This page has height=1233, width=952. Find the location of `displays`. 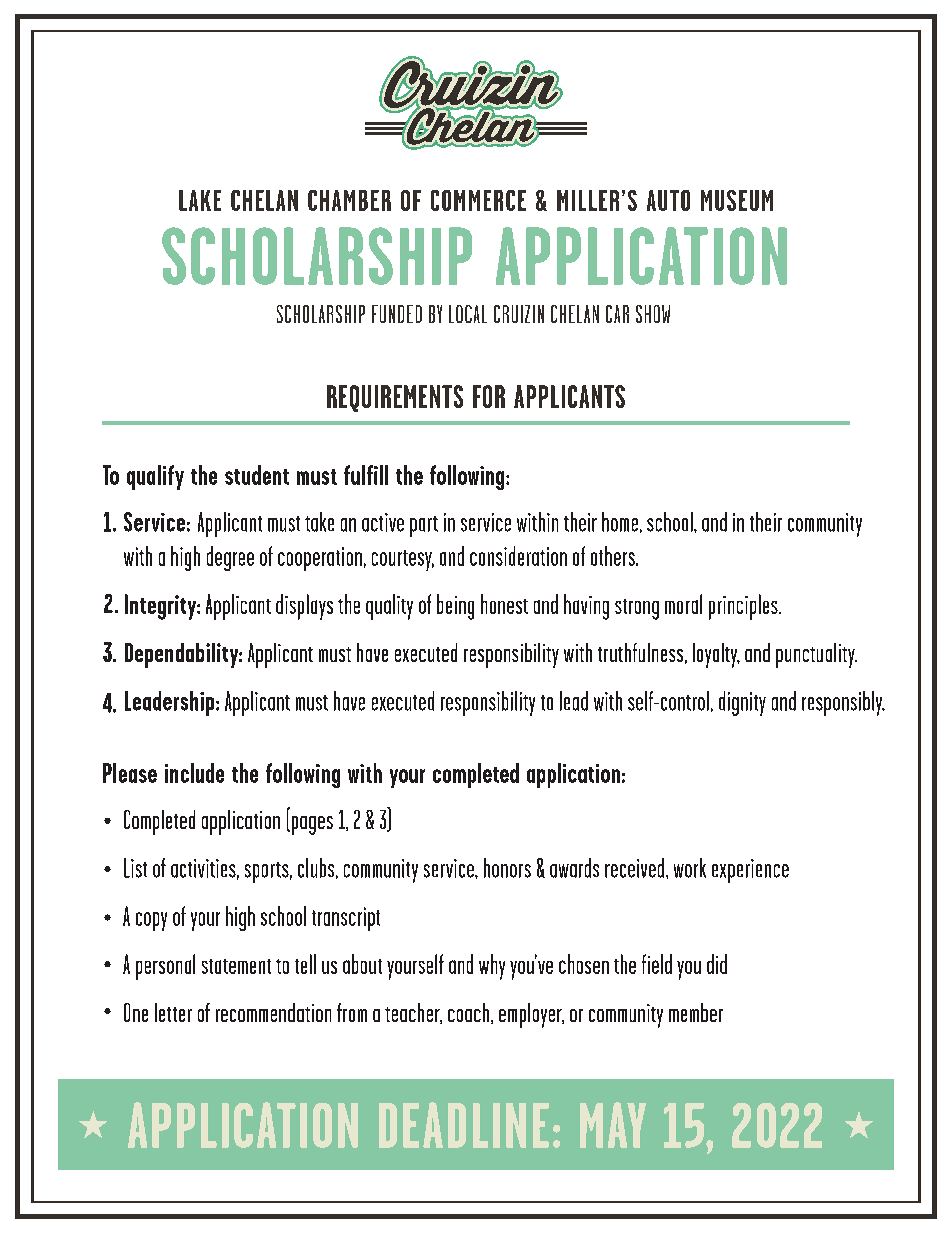

displays is located at coordinates (304, 607).
